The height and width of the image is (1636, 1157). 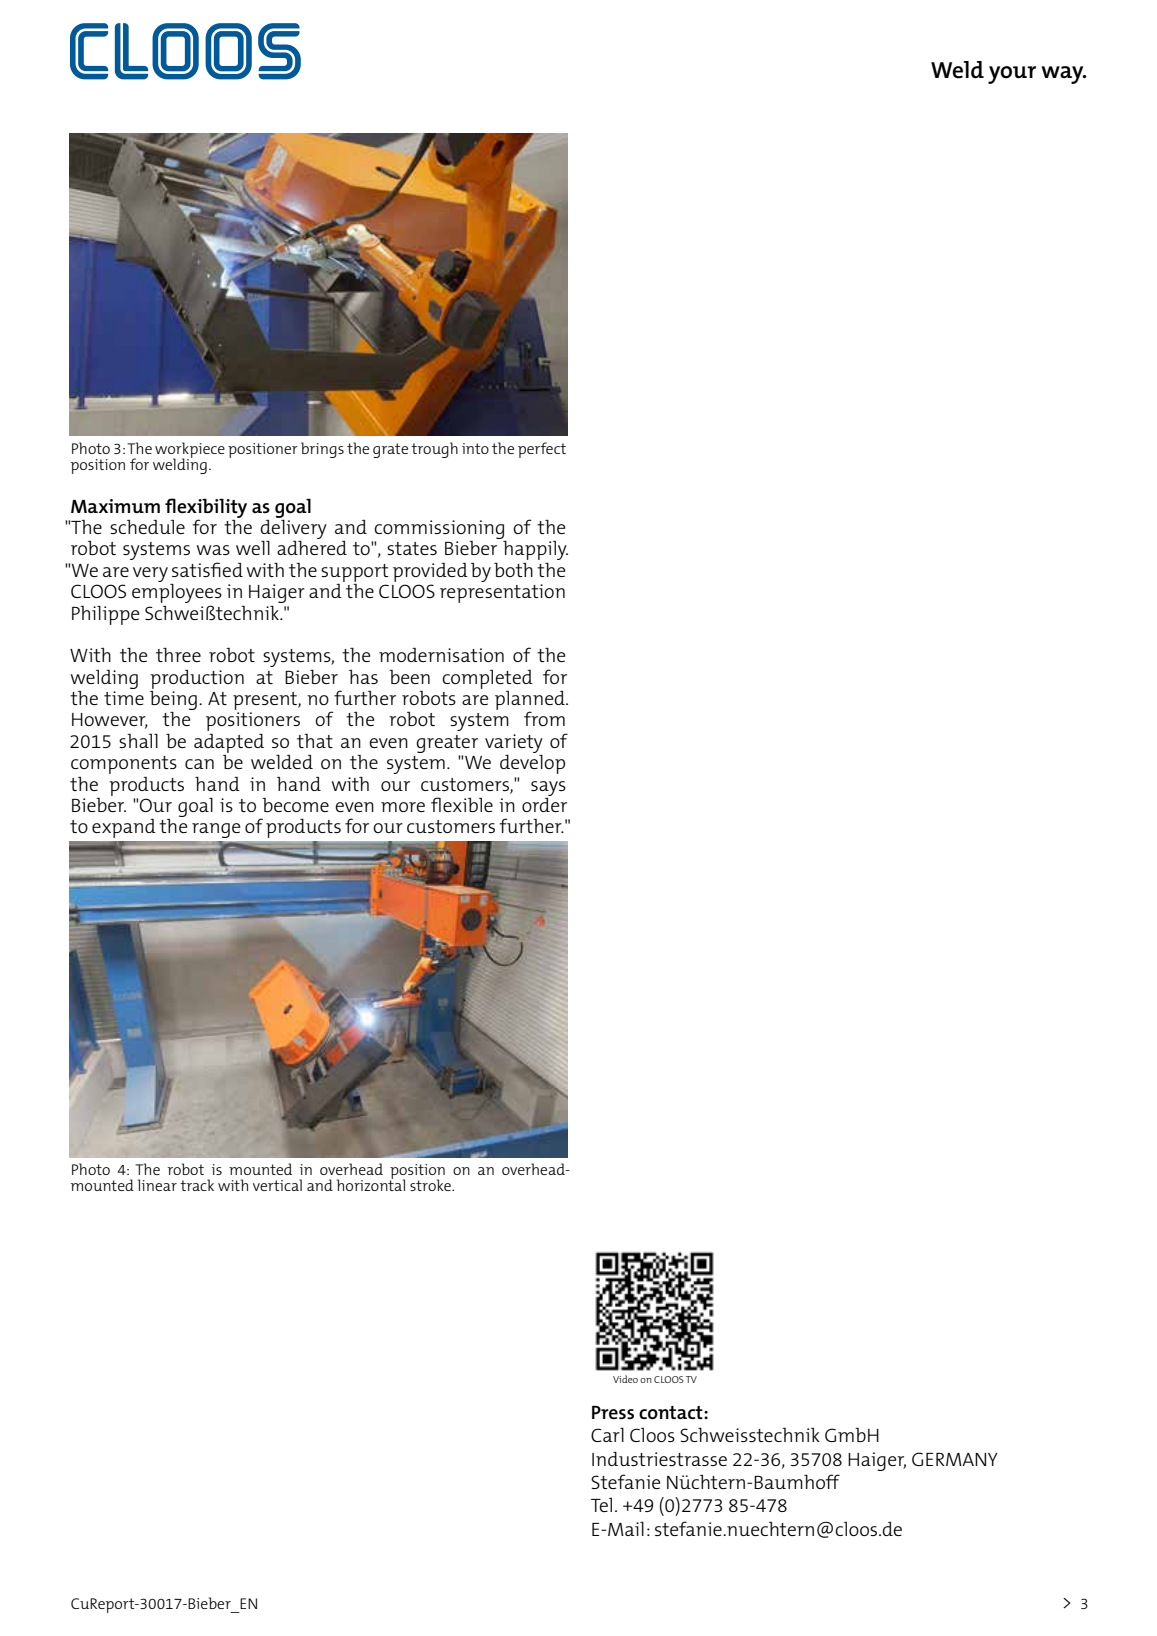 What do you see at coordinates (197, 1185) in the image?
I see `track` at bounding box center [197, 1185].
